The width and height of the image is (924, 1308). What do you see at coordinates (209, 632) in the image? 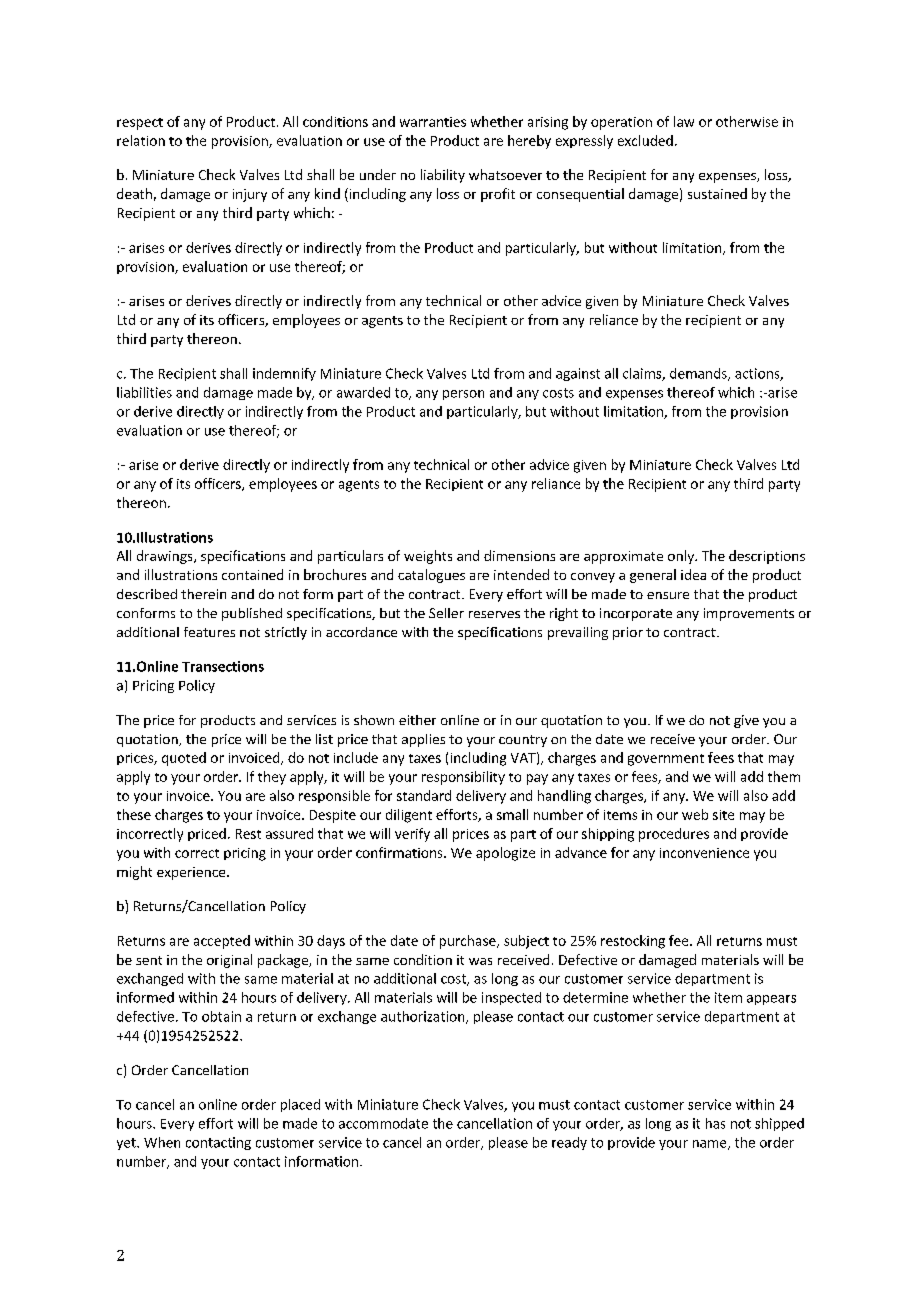
I see `features` at bounding box center [209, 632].
